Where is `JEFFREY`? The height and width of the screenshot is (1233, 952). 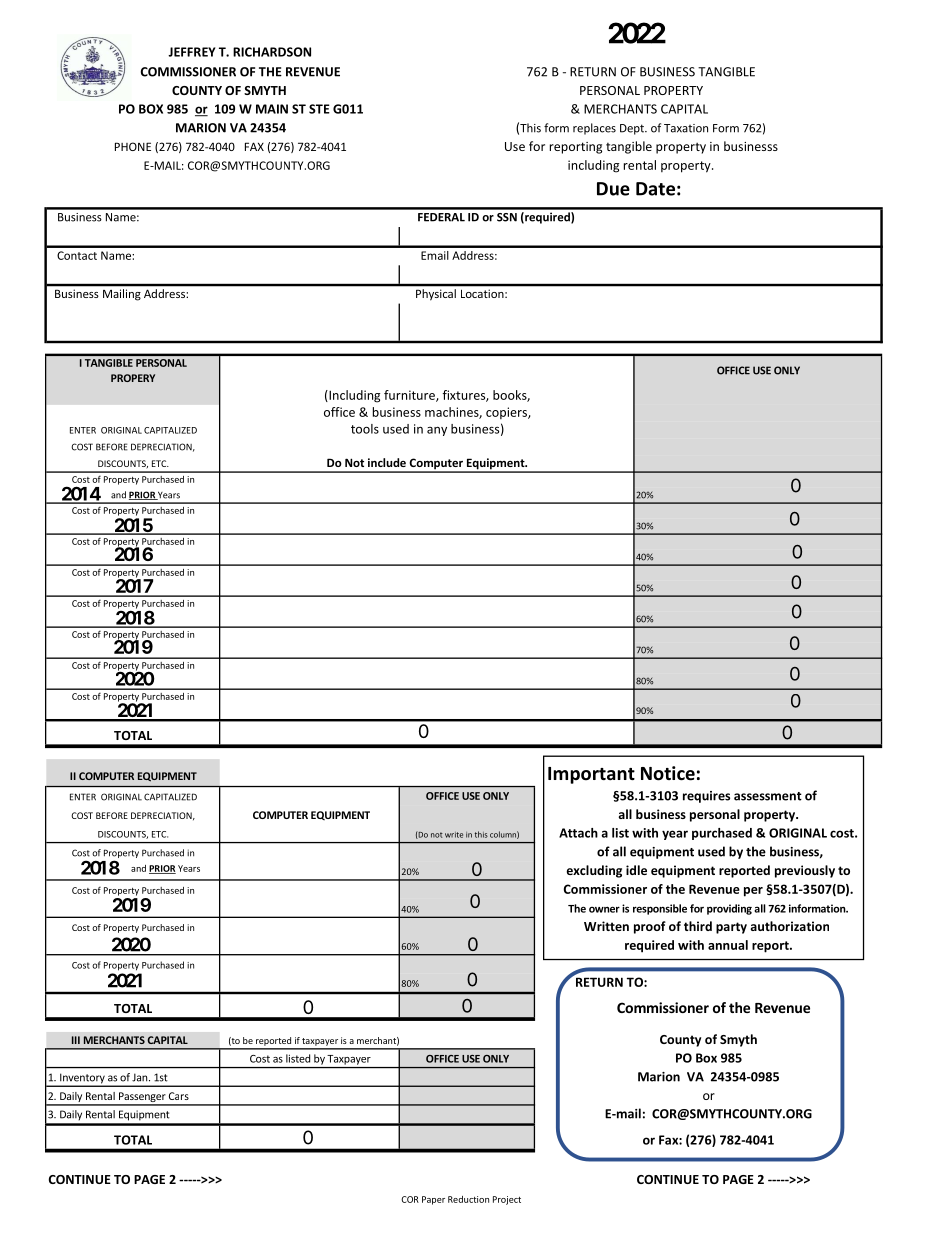
JEFFREY is located at coordinates (192, 52).
